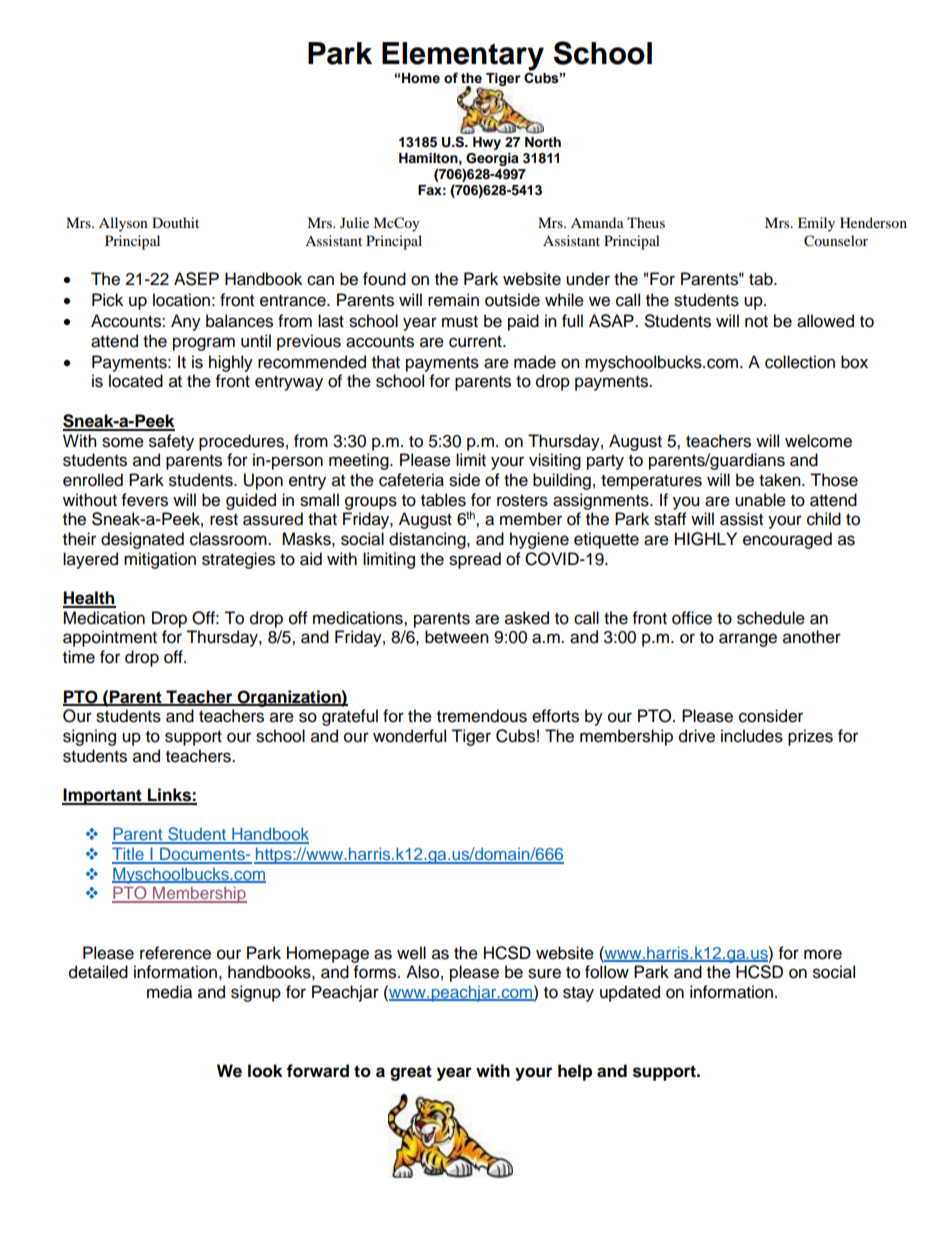  Describe the element at coordinates (475, 560) in the document. I see `spread` at that location.
